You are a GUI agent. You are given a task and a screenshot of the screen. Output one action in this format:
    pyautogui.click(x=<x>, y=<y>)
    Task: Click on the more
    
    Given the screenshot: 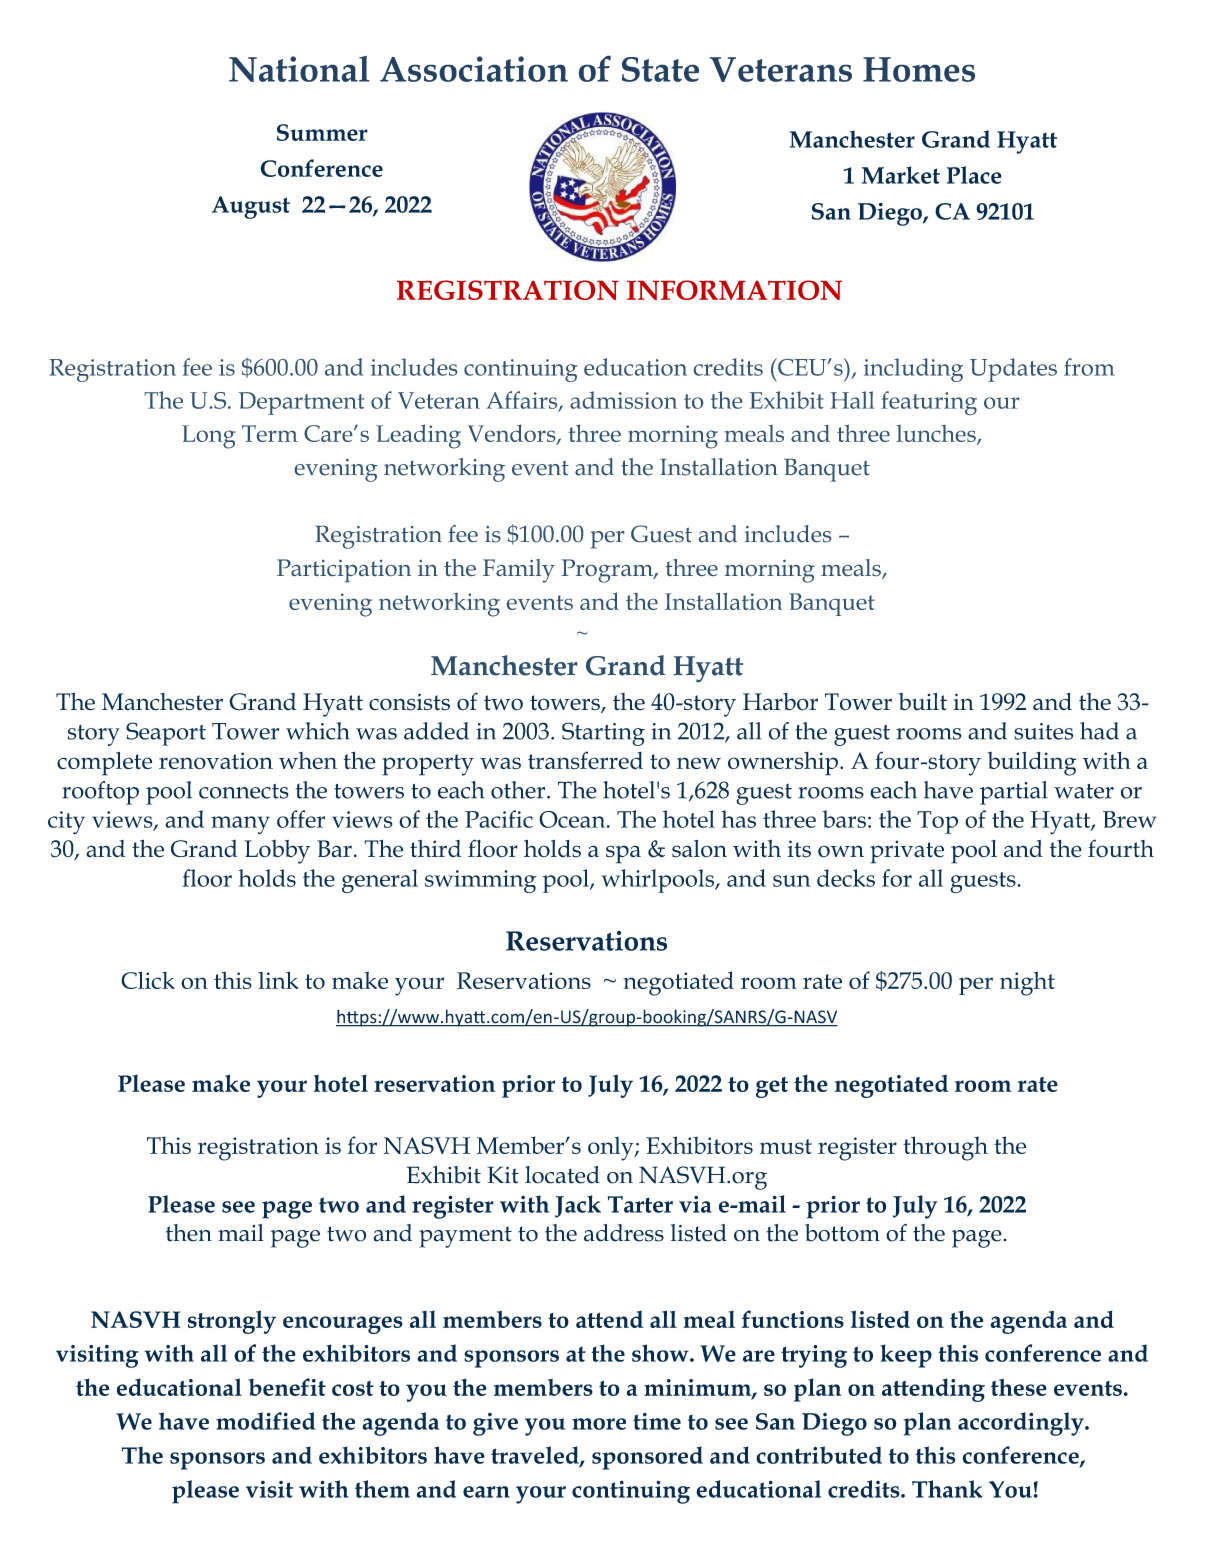 What is the action you would take?
    pyautogui.click(x=599, y=1424)
